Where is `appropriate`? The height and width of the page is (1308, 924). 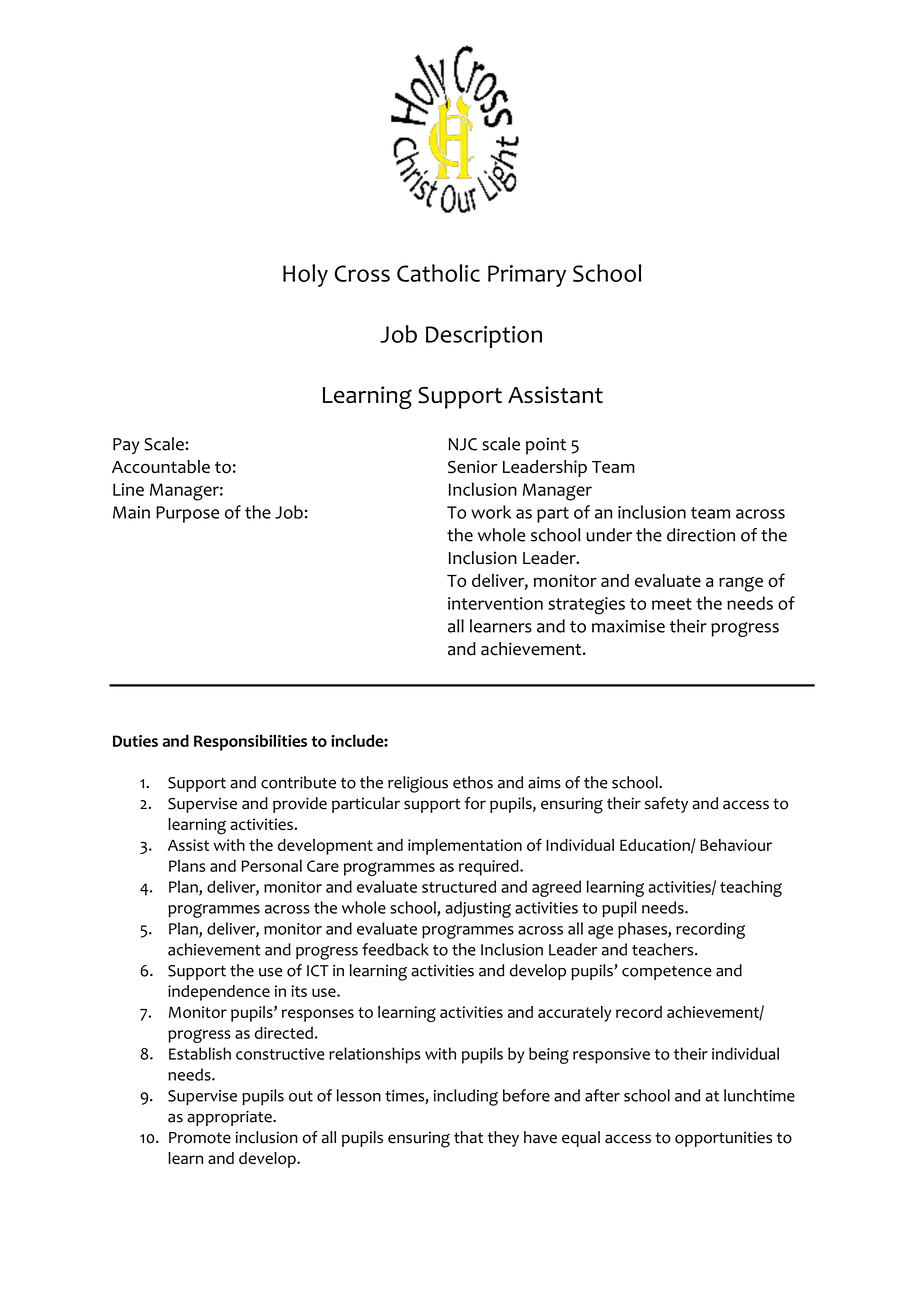 appropriate is located at coordinates (230, 1118).
